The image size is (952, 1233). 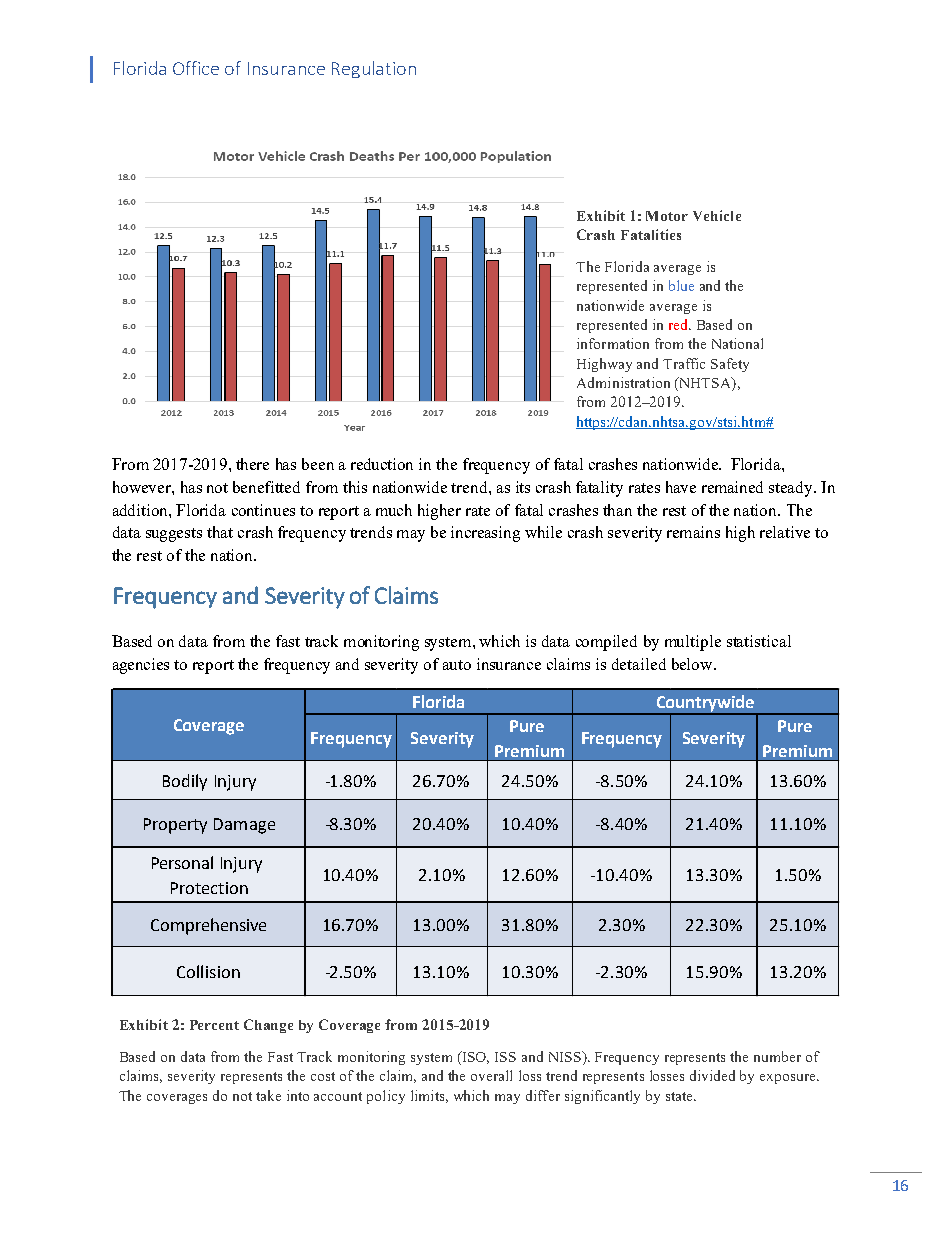 I want to click on divided, so click(x=712, y=1075).
